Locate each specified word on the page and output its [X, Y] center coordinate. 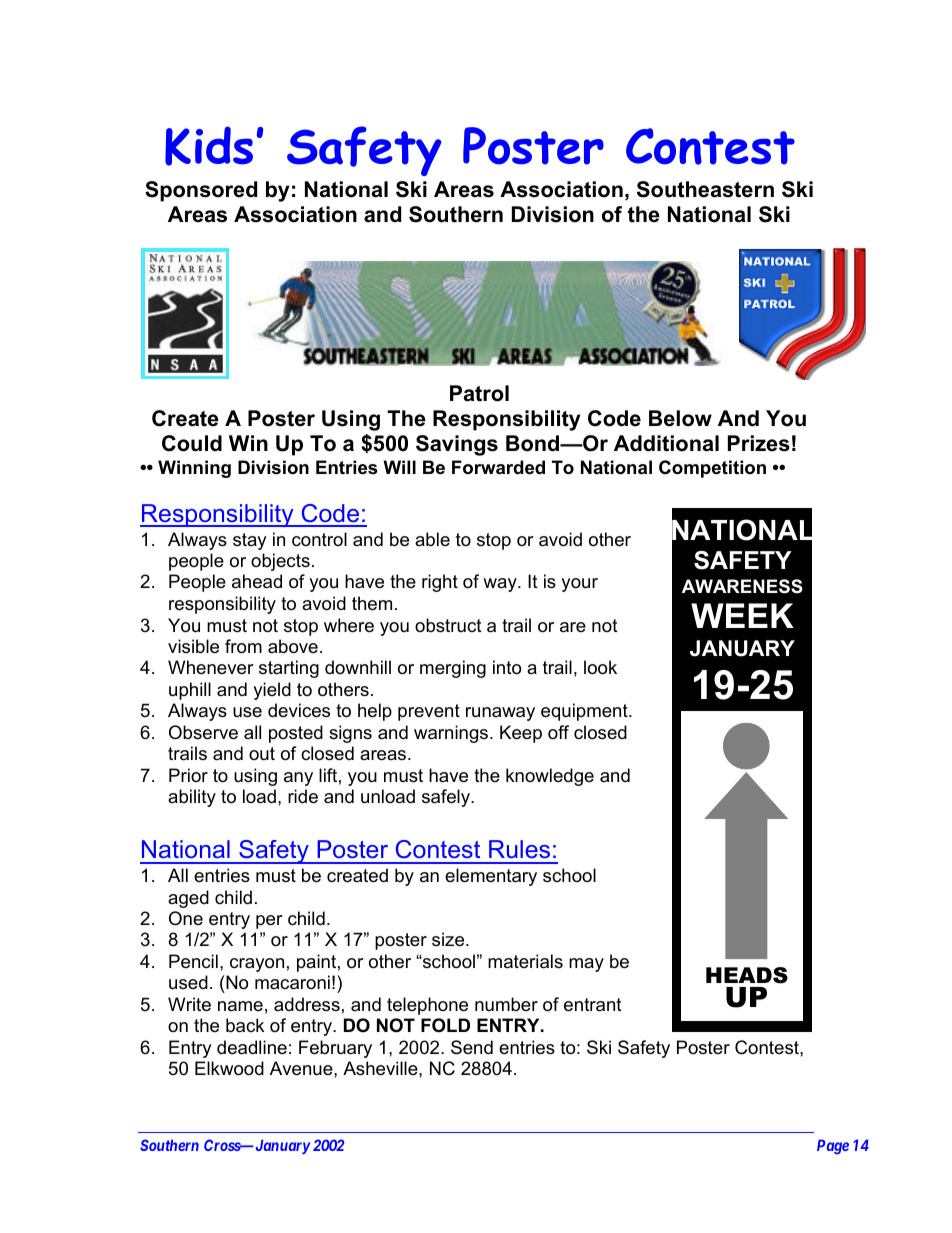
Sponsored [201, 191]
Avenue [302, 1068]
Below [680, 418]
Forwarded [498, 467]
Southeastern [705, 189]
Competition [712, 469]
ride [303, 796]
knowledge [550, 777]
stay [250, 541]
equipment [585, 712]
